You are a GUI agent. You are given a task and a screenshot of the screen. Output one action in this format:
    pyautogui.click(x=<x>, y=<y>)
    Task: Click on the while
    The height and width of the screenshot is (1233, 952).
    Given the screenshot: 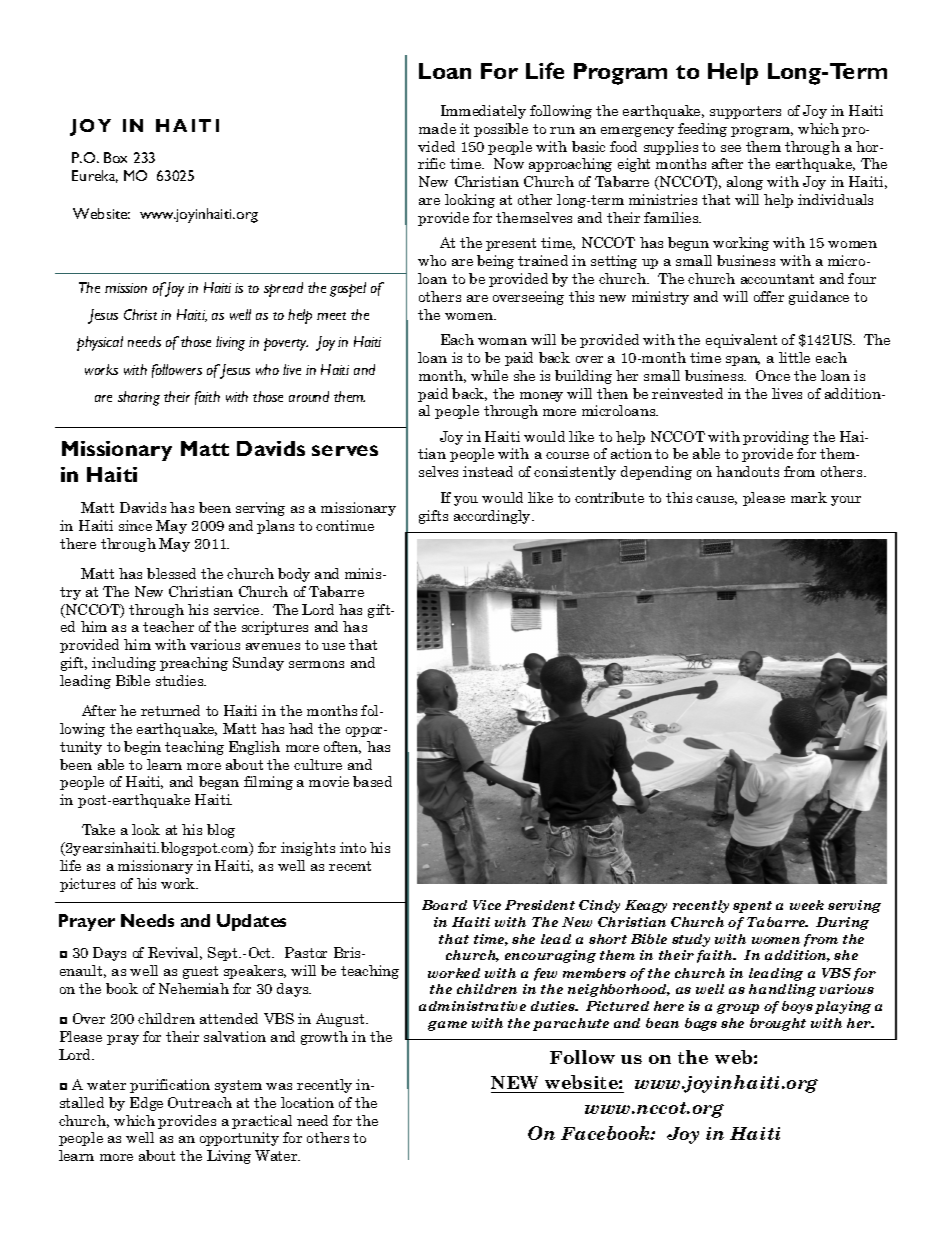 What is the action you would take?
    pyautogui.click(x=489, y=375)
